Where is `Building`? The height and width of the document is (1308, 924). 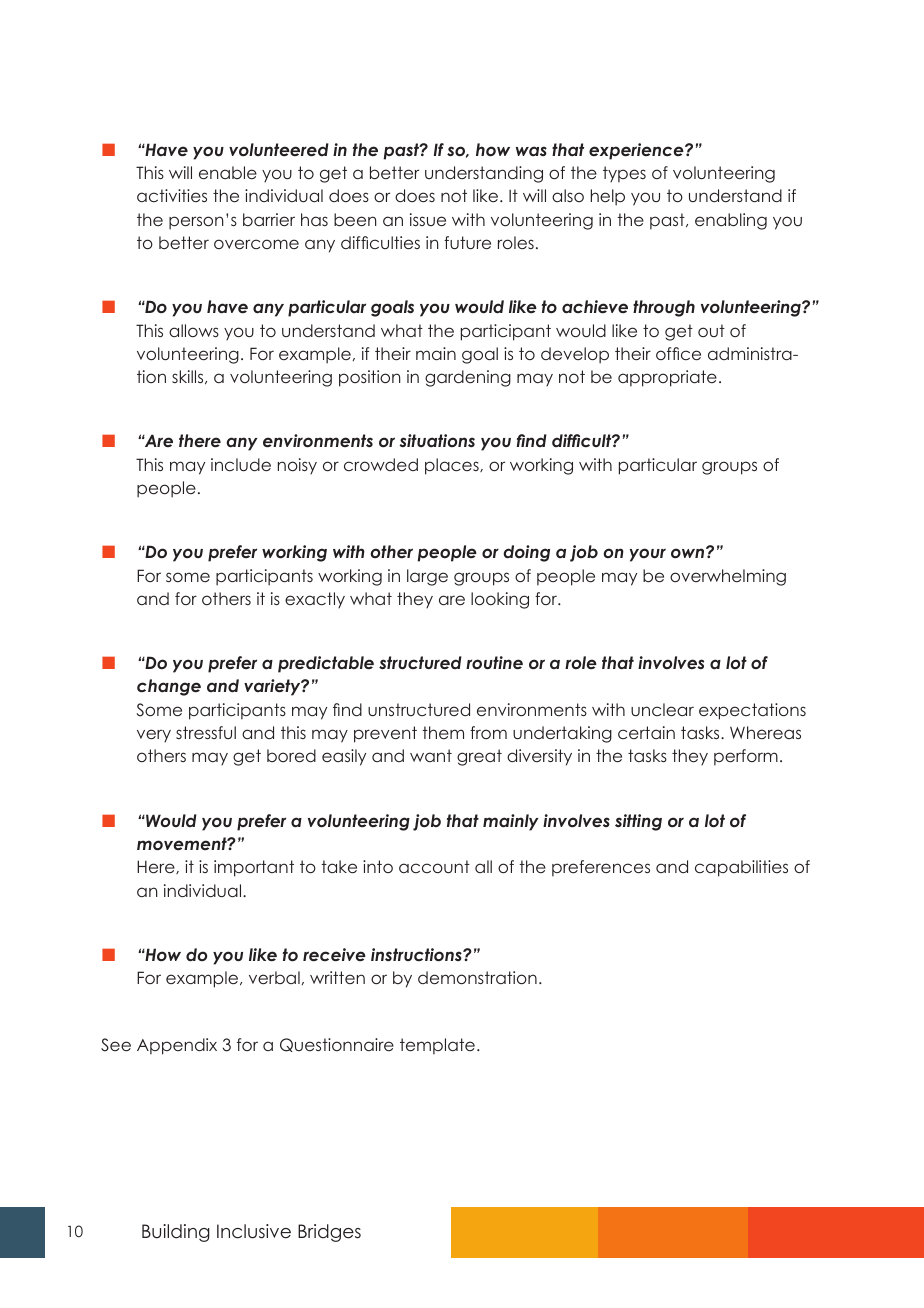
Building is located at coordinates (176, 1233).
